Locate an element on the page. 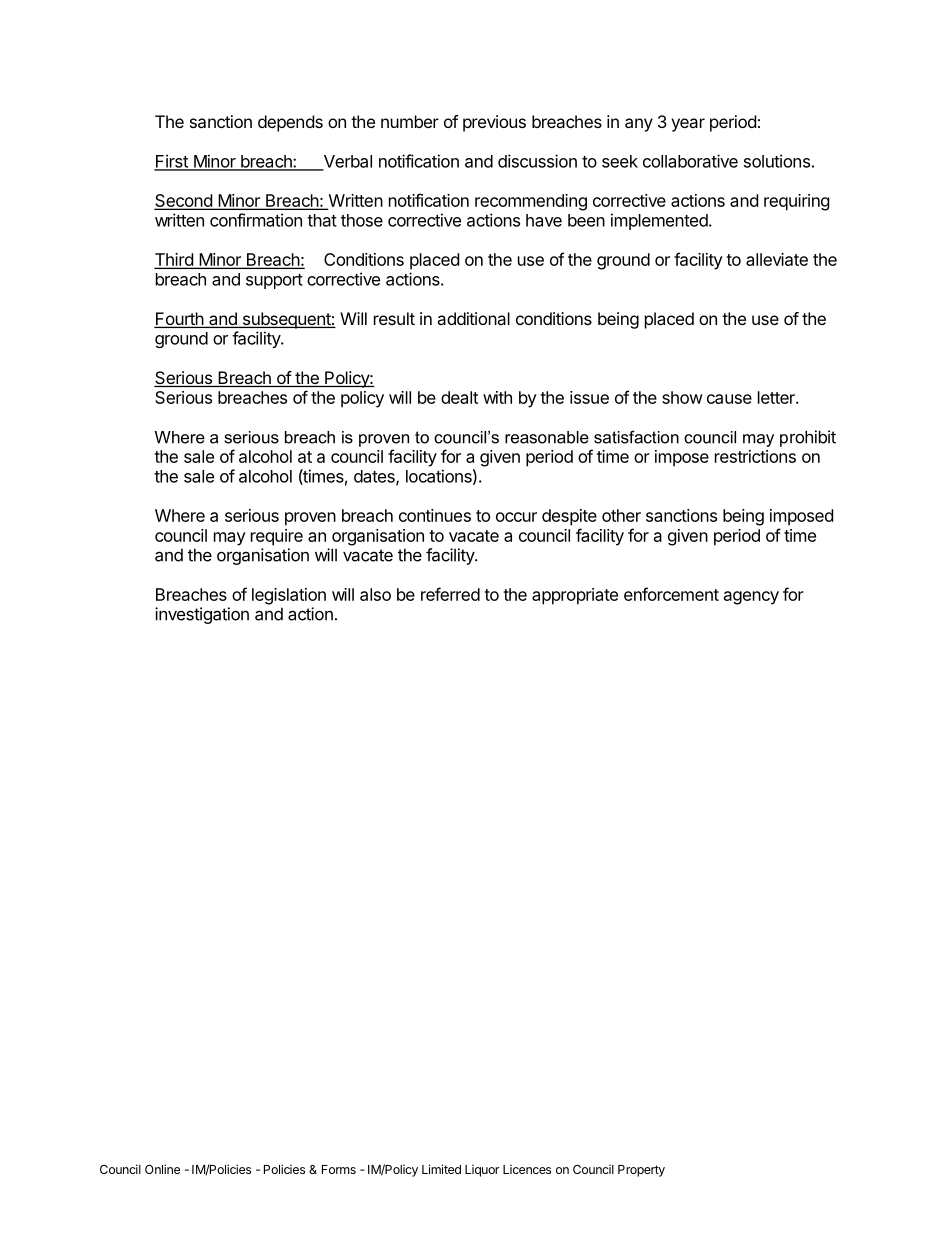  Online is located at coordinates (162, 1169).
